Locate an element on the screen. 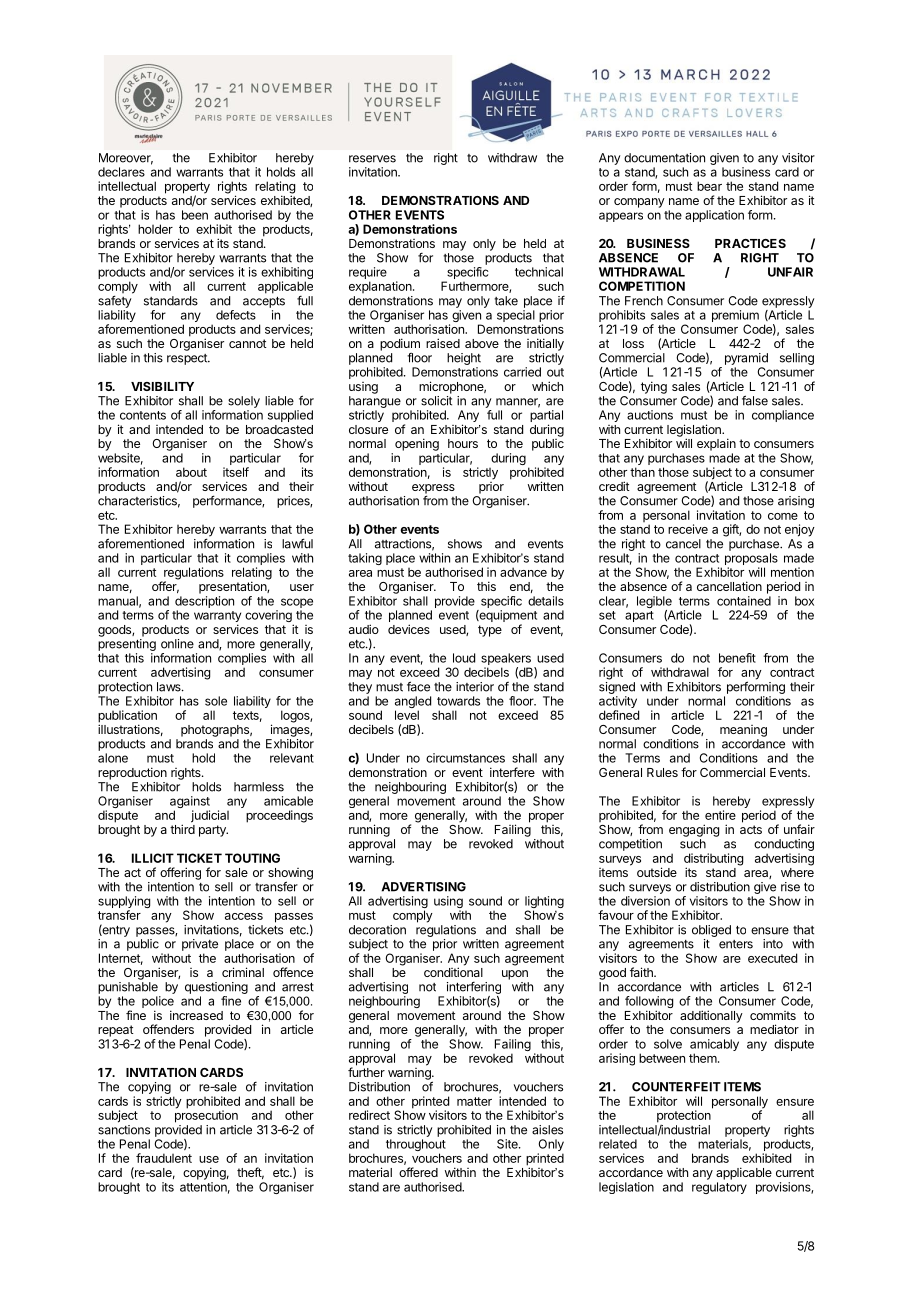 This screenshot has height=1308, width=924. been is located at coordinates (195, 215).
